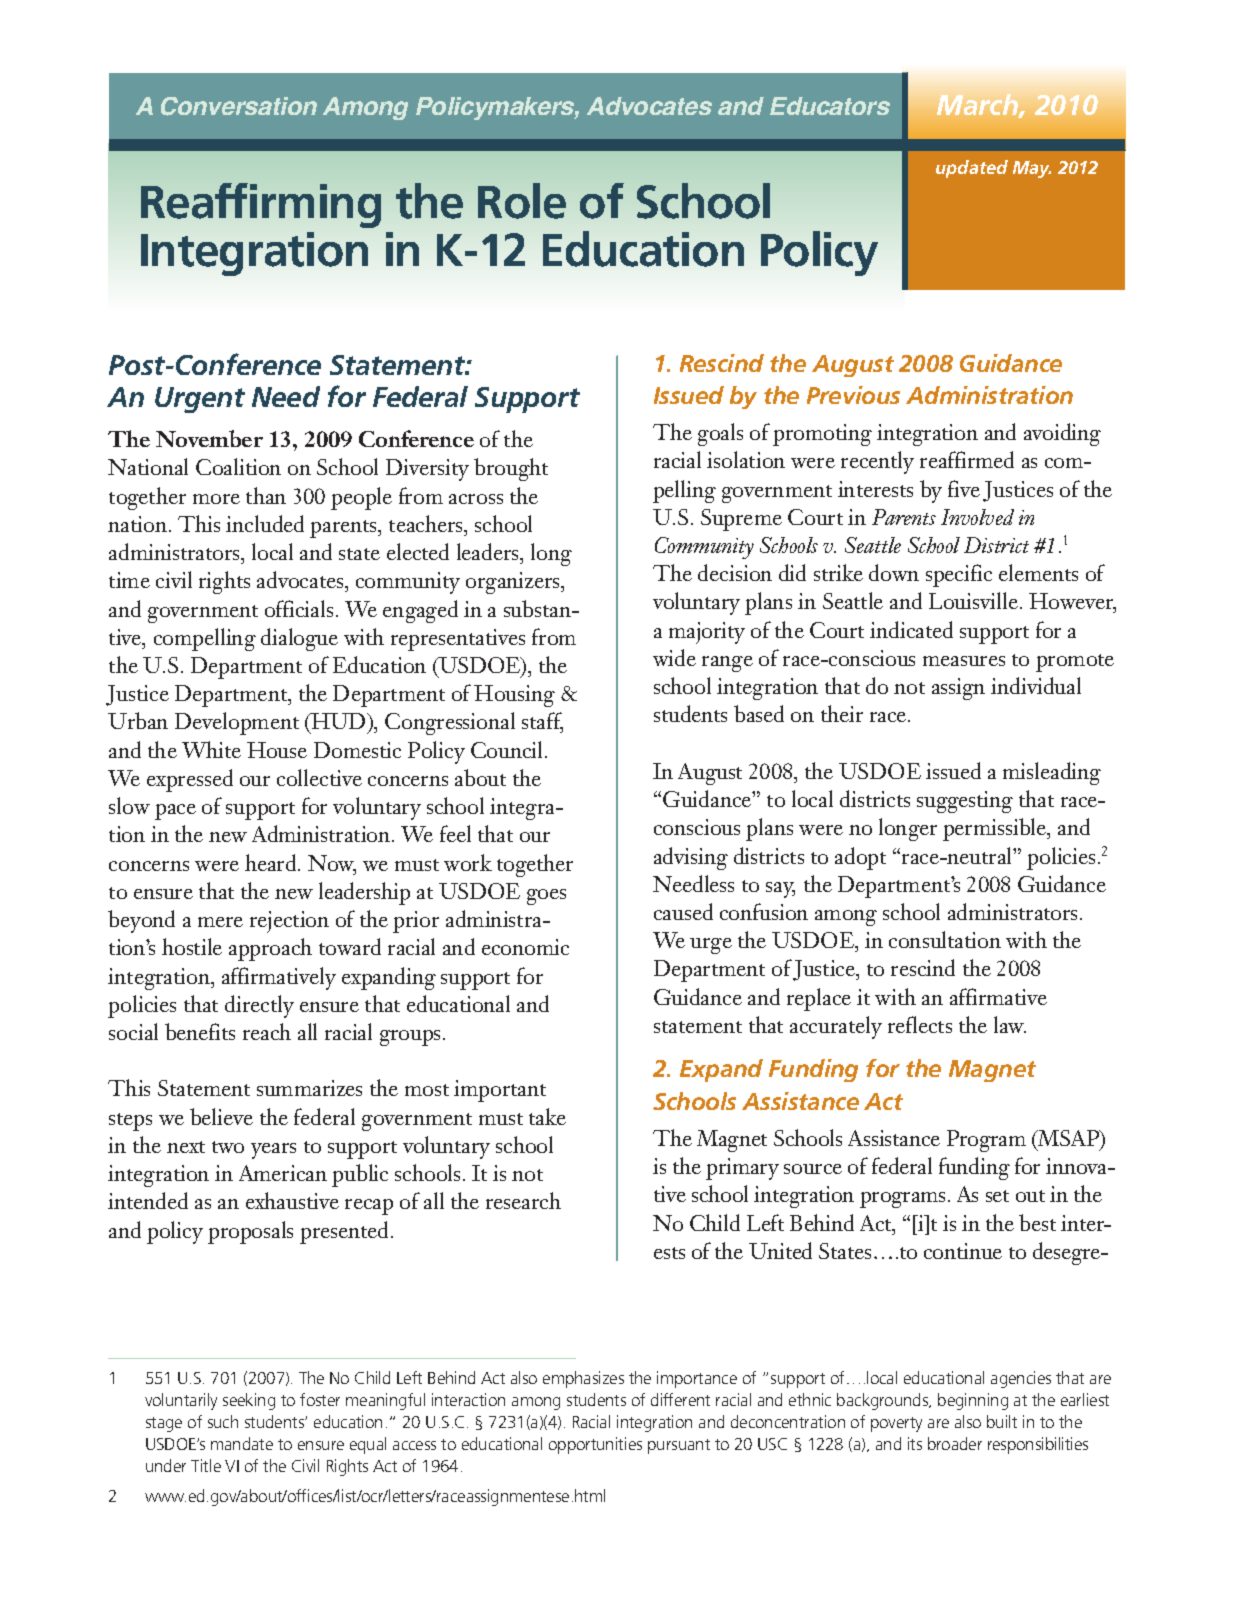  Describe the element at coordinates (959, 575) in the screenshot. I see `specific` at that location.
